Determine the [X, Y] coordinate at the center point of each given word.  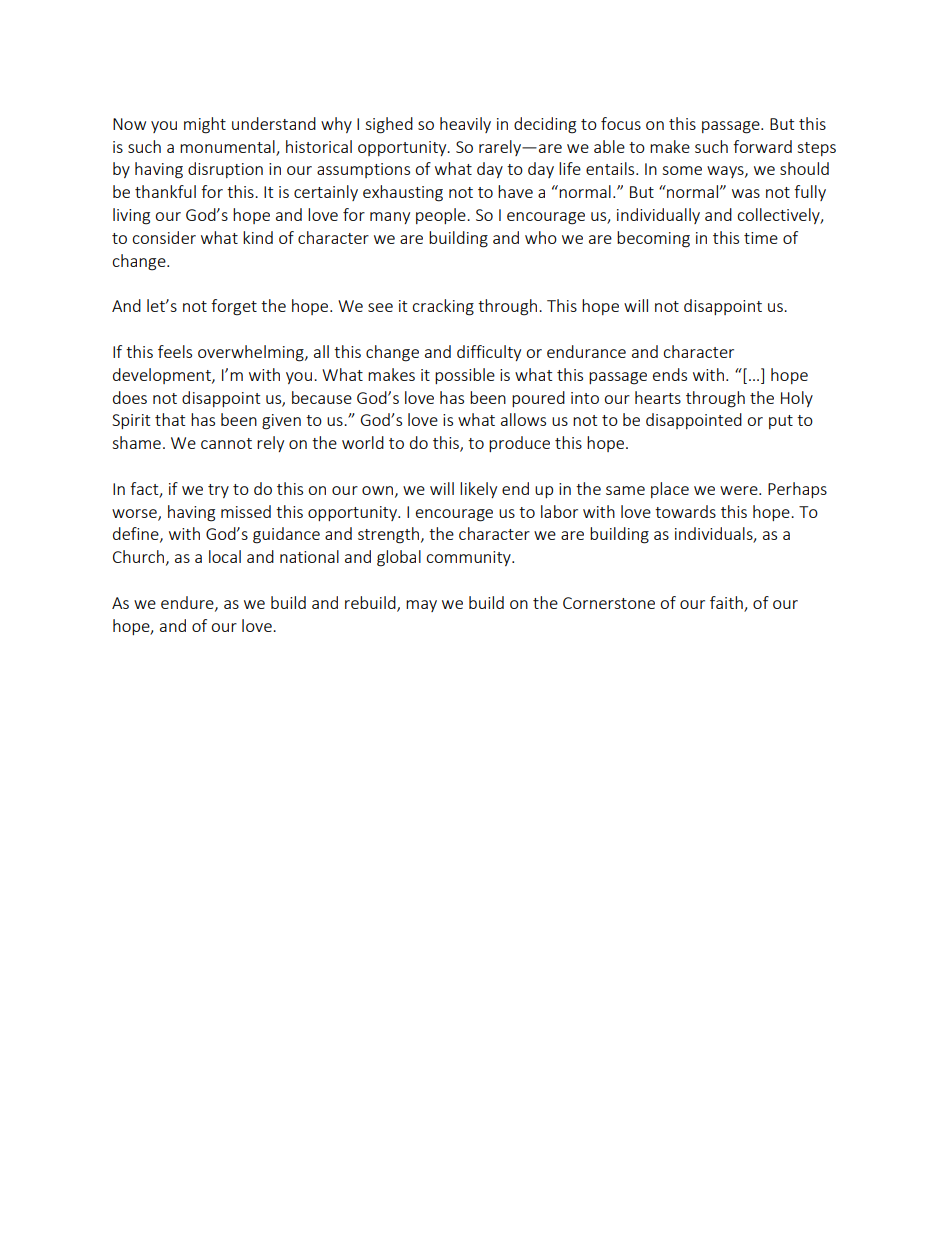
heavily [465, 125]
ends [670, 374]
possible [465, 376]
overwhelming [252, 353]
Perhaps [797, 490]
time [761, 238]
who [541, 237]
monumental [227, 146]
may [421, 606]
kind [258, 237]
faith [726, 602]
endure [188, 603]
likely [478, 490]
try [218, 491]
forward [762, 146]
